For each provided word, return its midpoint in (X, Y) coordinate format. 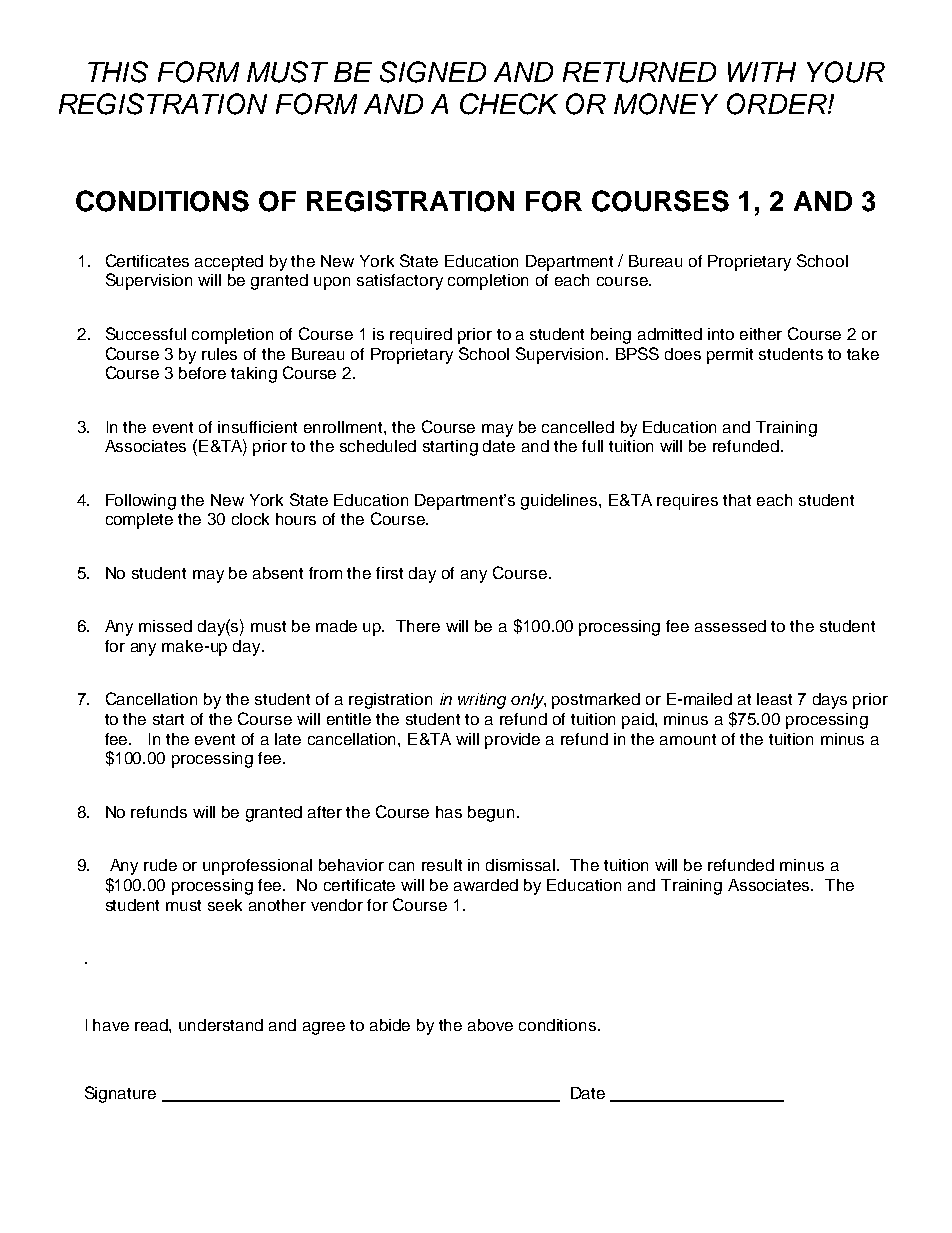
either (761, 334)
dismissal (522, 865)
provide (512, 741)
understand (221, 1025)
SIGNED (433, 72)
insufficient (257, 427)
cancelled (578, 427)
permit (730, 356)
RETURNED (639, 72)
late (288, 739)
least (774, 699)
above (490, 1025)
